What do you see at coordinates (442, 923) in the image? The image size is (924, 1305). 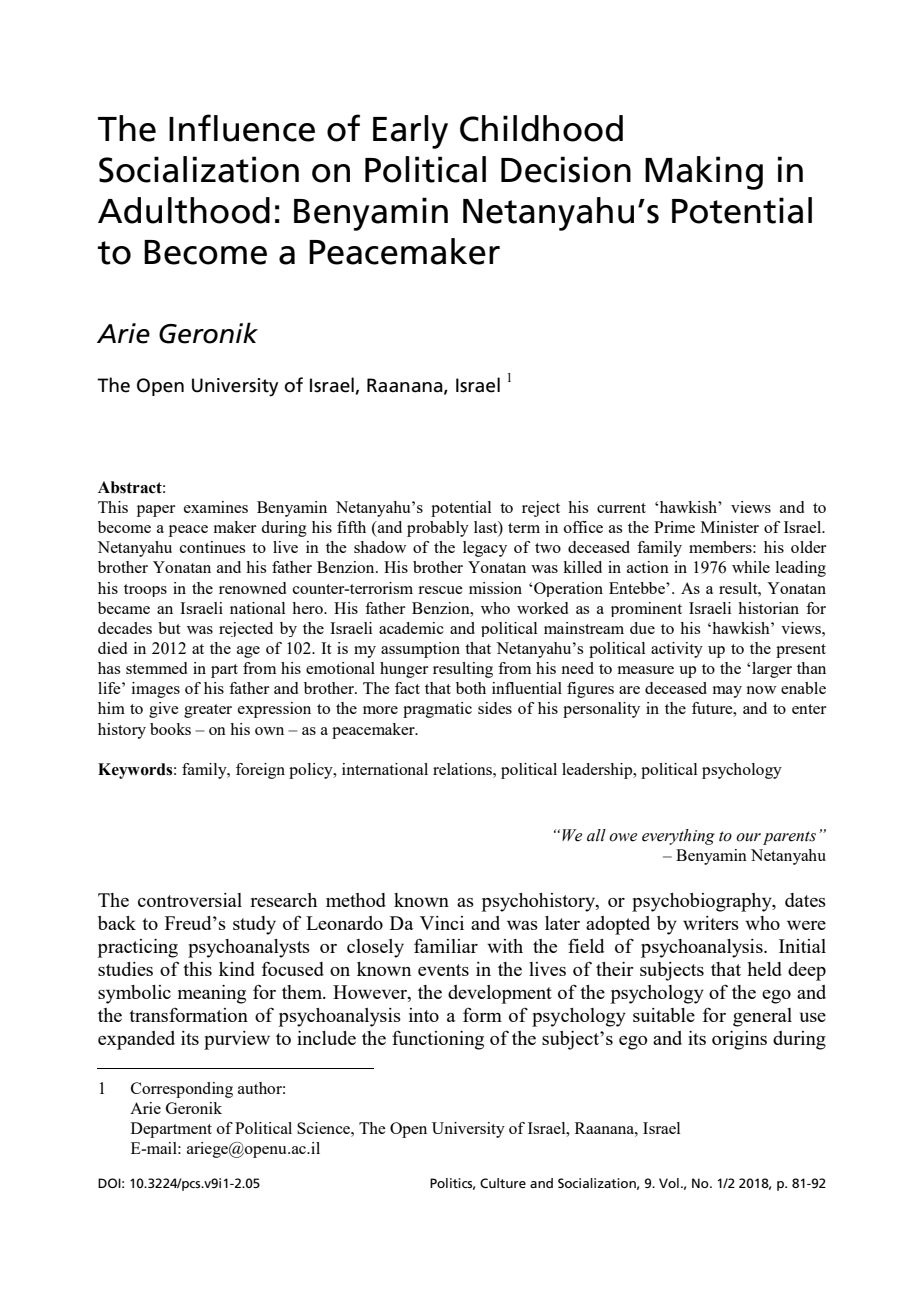 I see `Vinci` at bounding box center [442, 923].
